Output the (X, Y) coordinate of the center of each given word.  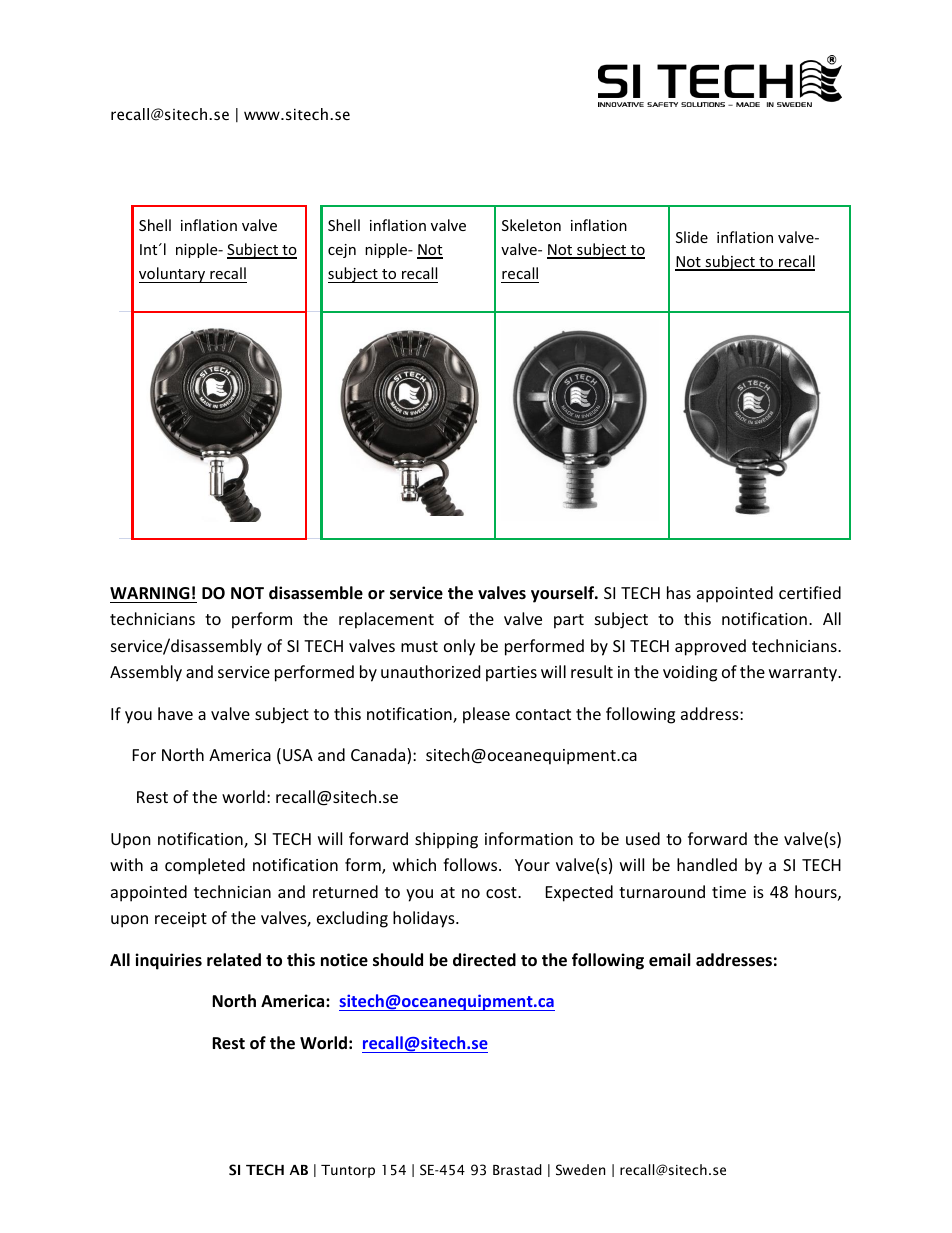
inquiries (168, 961)
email (669, 960)
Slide (692, 237)
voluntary (173, 275)
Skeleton (531, 225)
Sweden (580, 1170)
